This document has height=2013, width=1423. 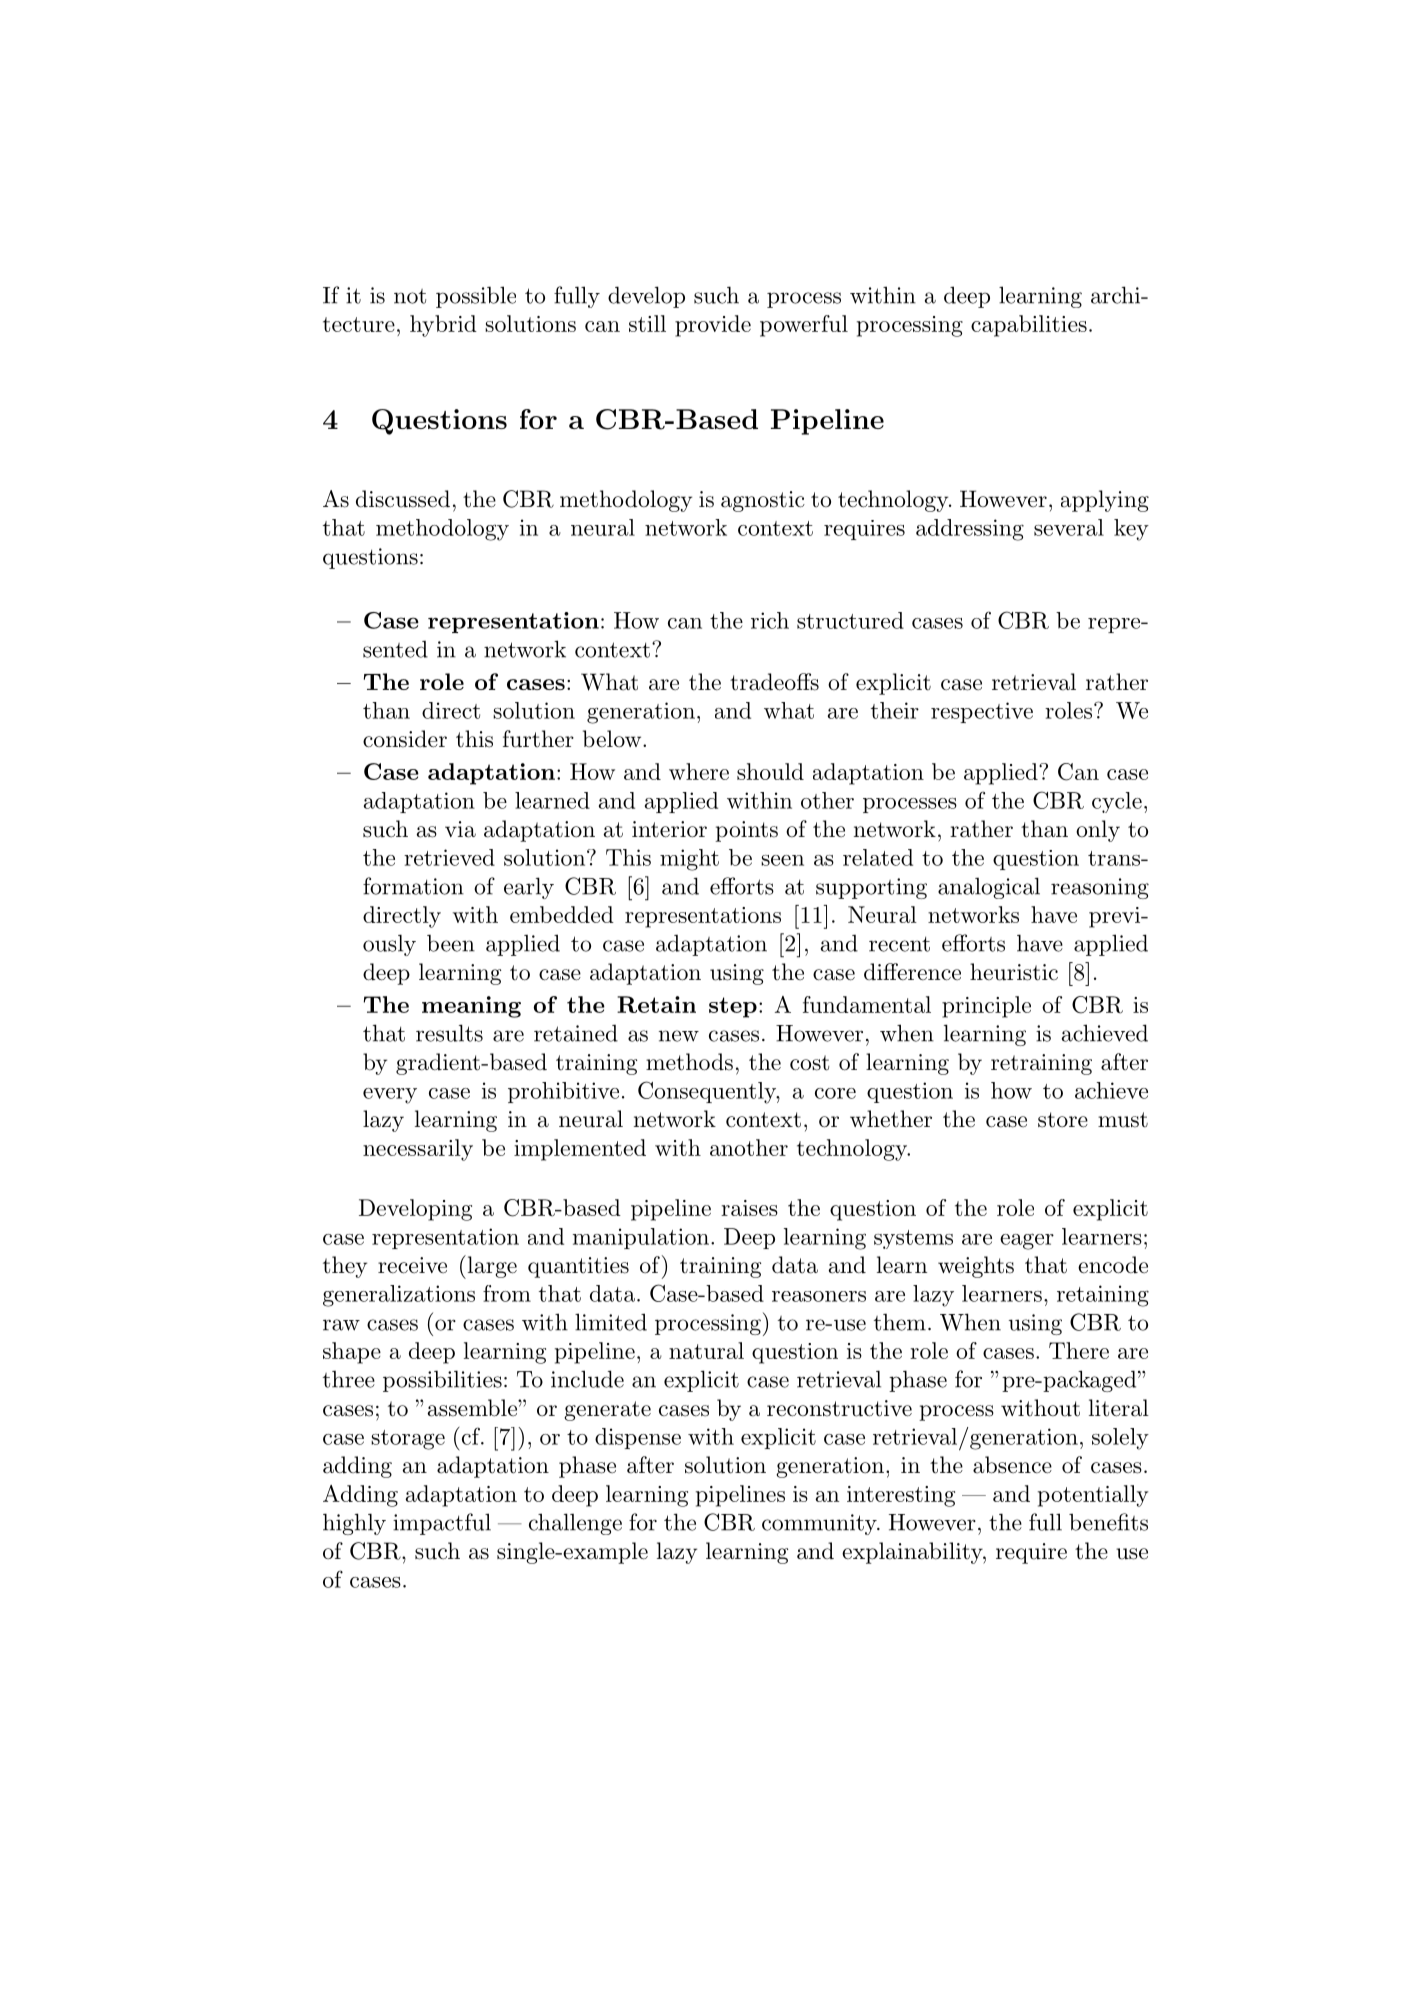 What do you see at coordinates (782, 860) in the document?
I see `seen` at bounding box center [782, 860].
